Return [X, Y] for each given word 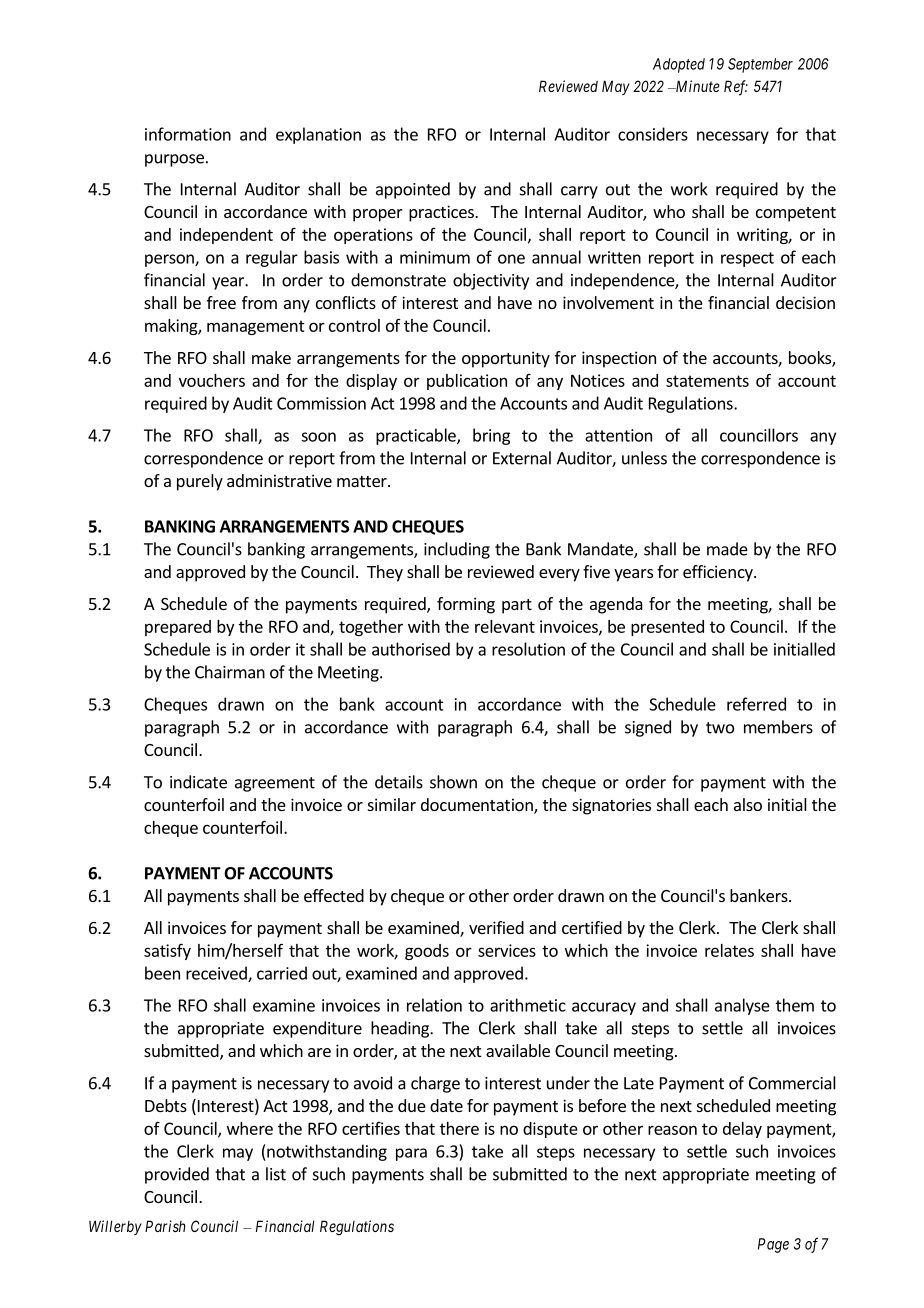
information [188, 134]
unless [644, 458]
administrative [279, 480]
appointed [413, 190]
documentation [478, 806]
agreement [275, 784]
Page [773, 1245]
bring [491, 436]
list [276, 1174]
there [459, 1128]
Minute [696, 86]
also [748, 804]
